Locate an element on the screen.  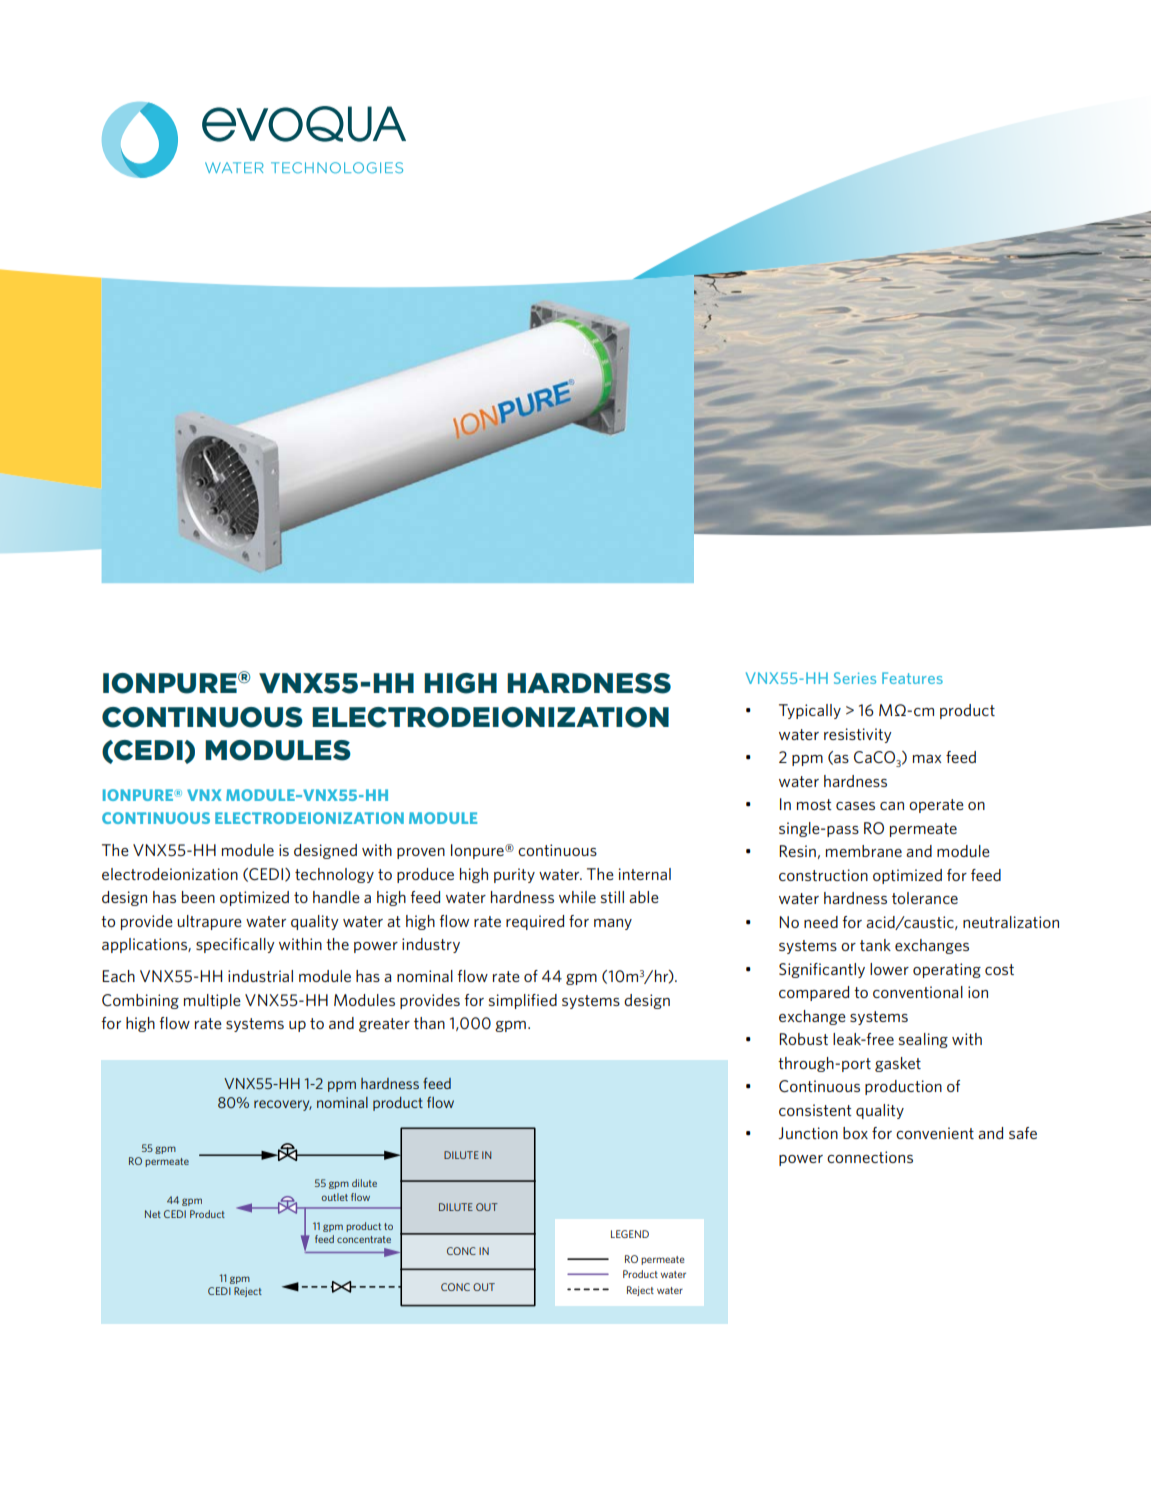
proven is located at coordinates (421, 853).
